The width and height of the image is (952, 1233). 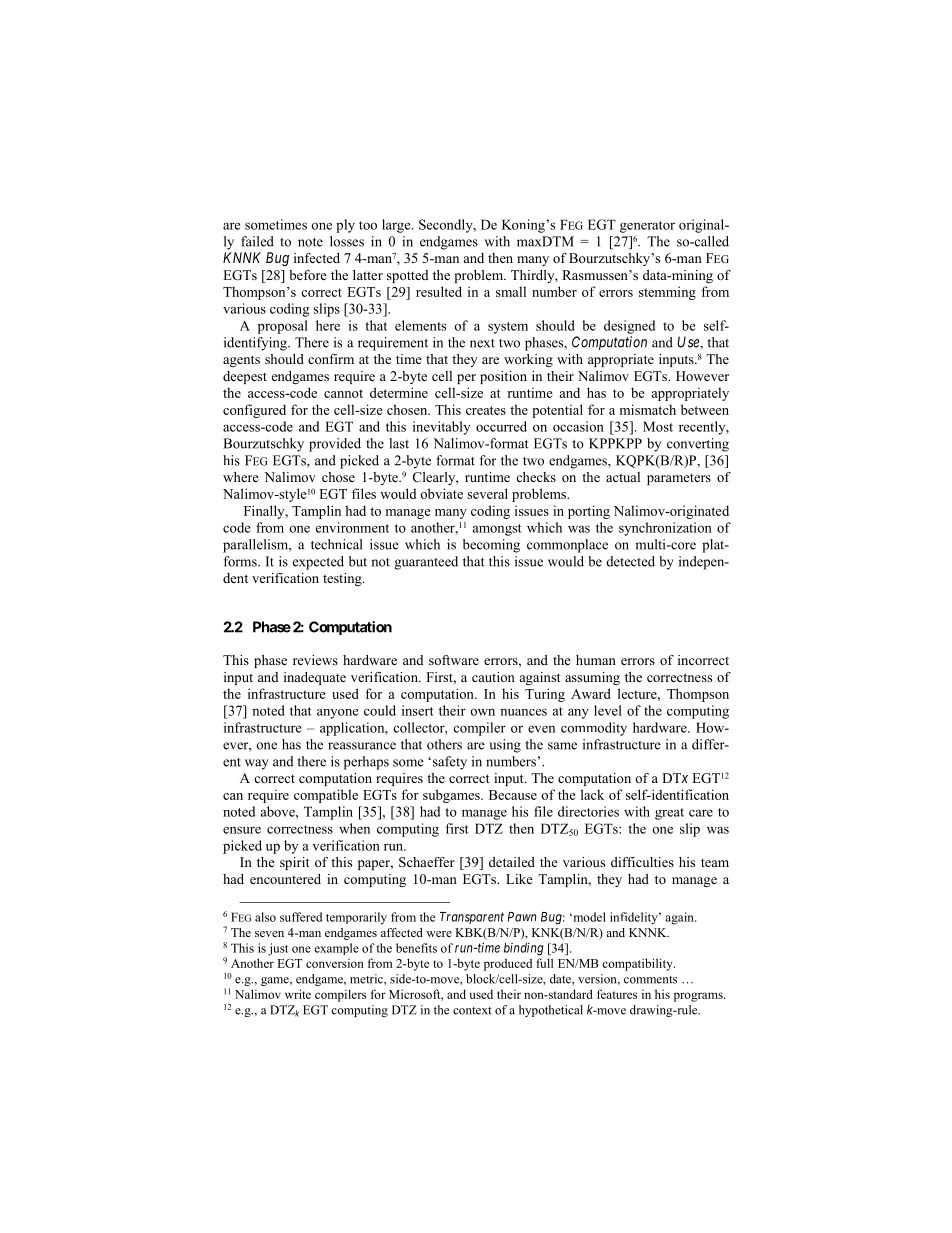 I want to click on reviews, so click(x=315, y=660).
